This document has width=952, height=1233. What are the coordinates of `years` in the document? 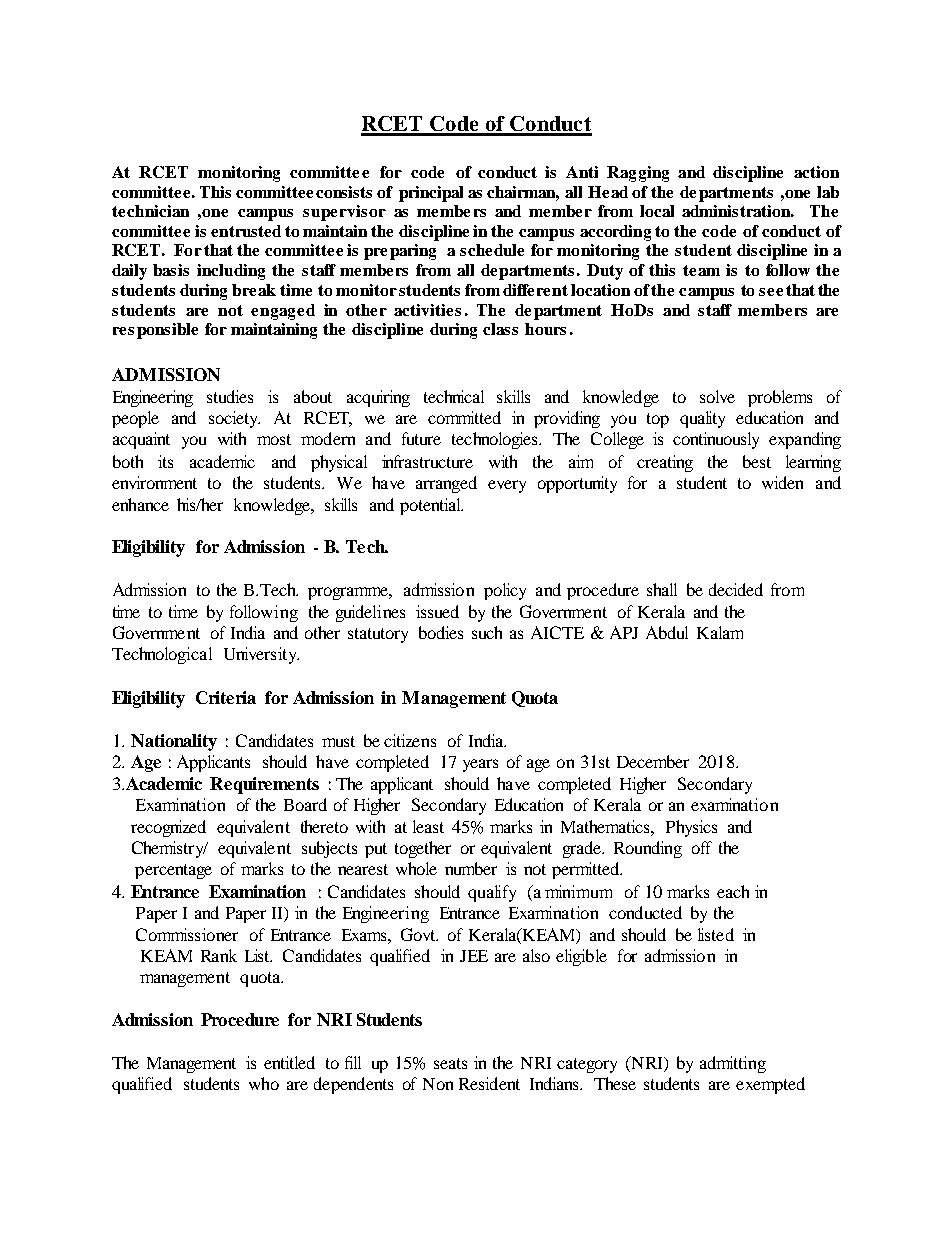 It's located at (480, 765).
